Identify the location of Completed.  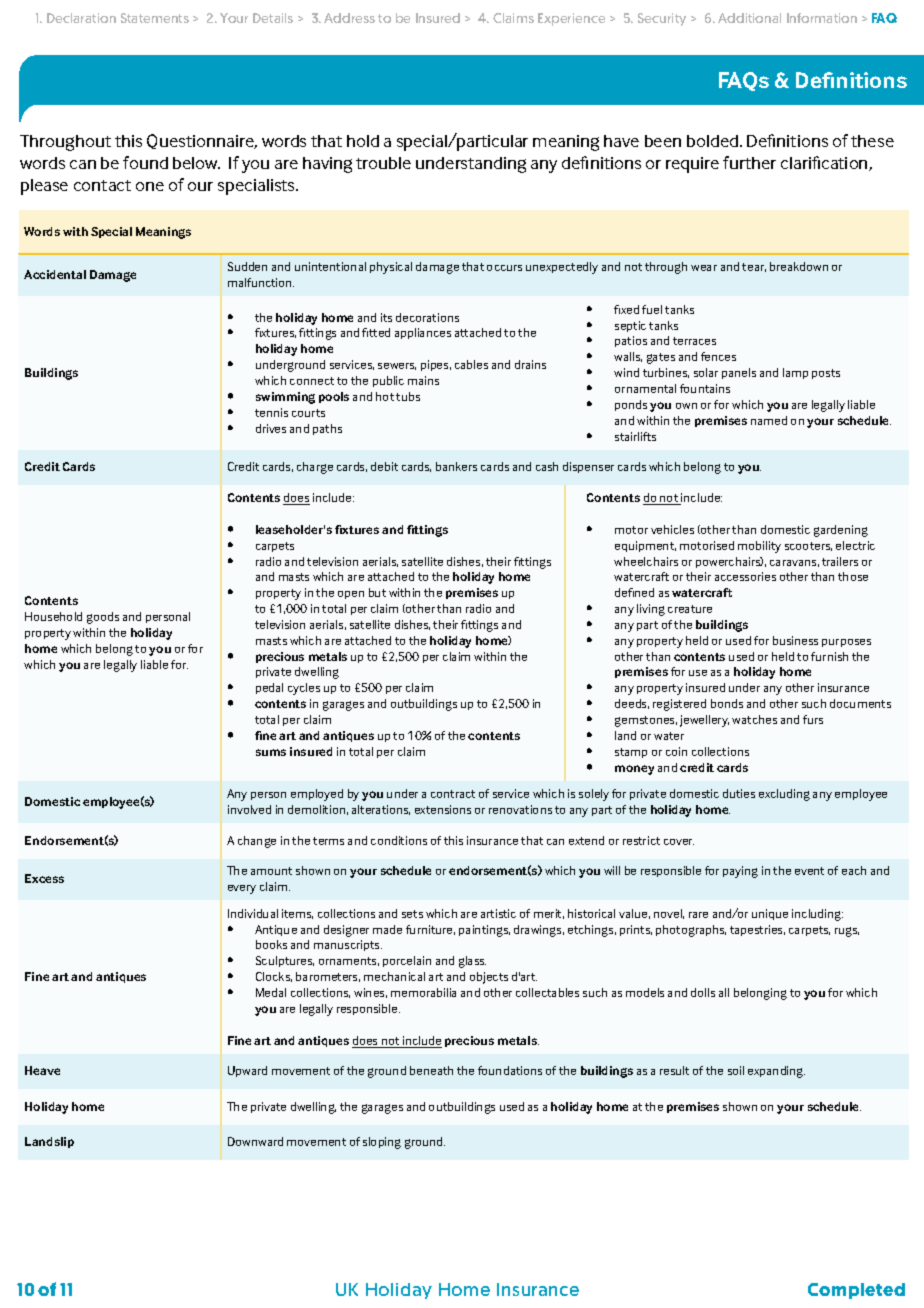
(856, 1291).
